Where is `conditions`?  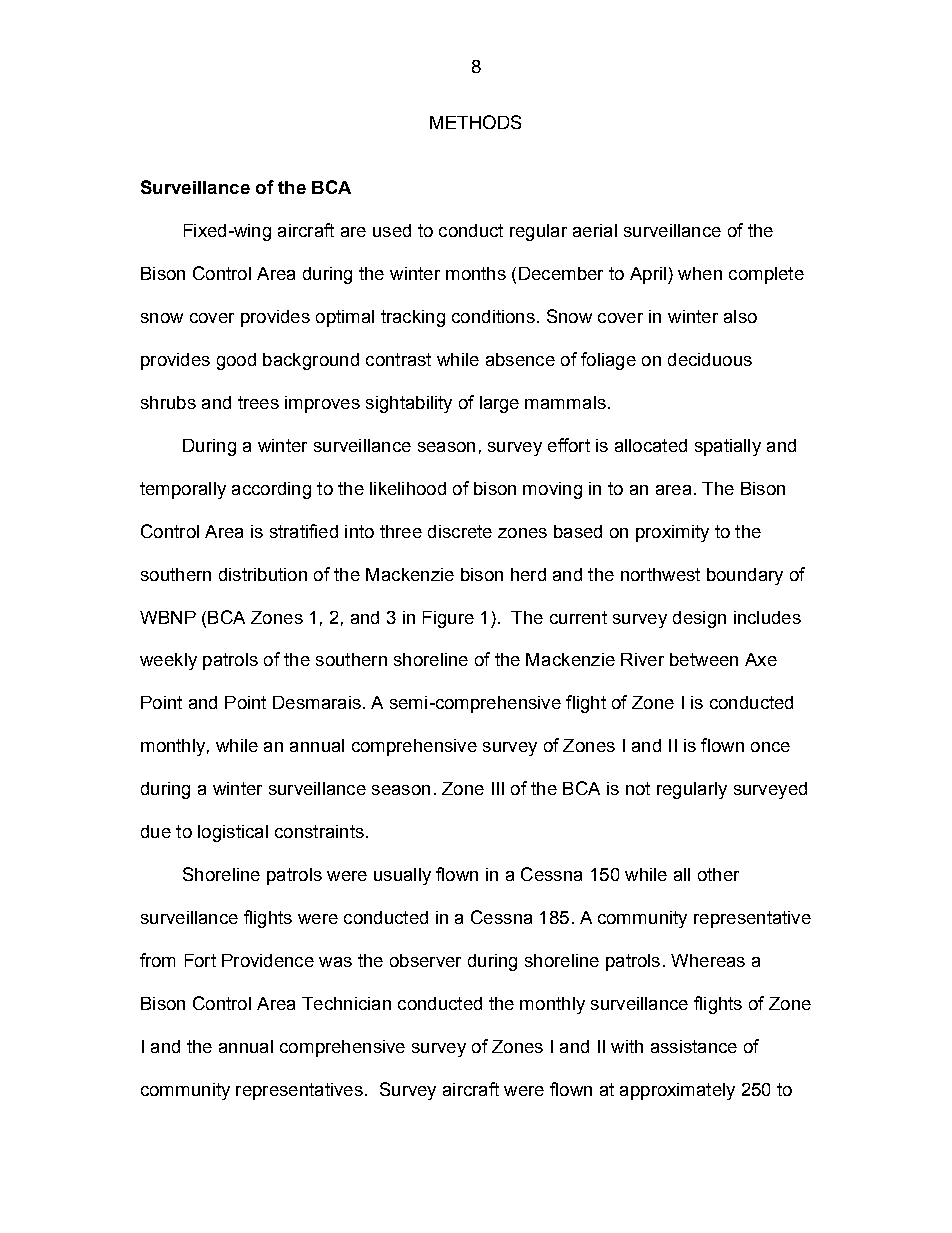 conditions is located at coordinates (493, 316).
